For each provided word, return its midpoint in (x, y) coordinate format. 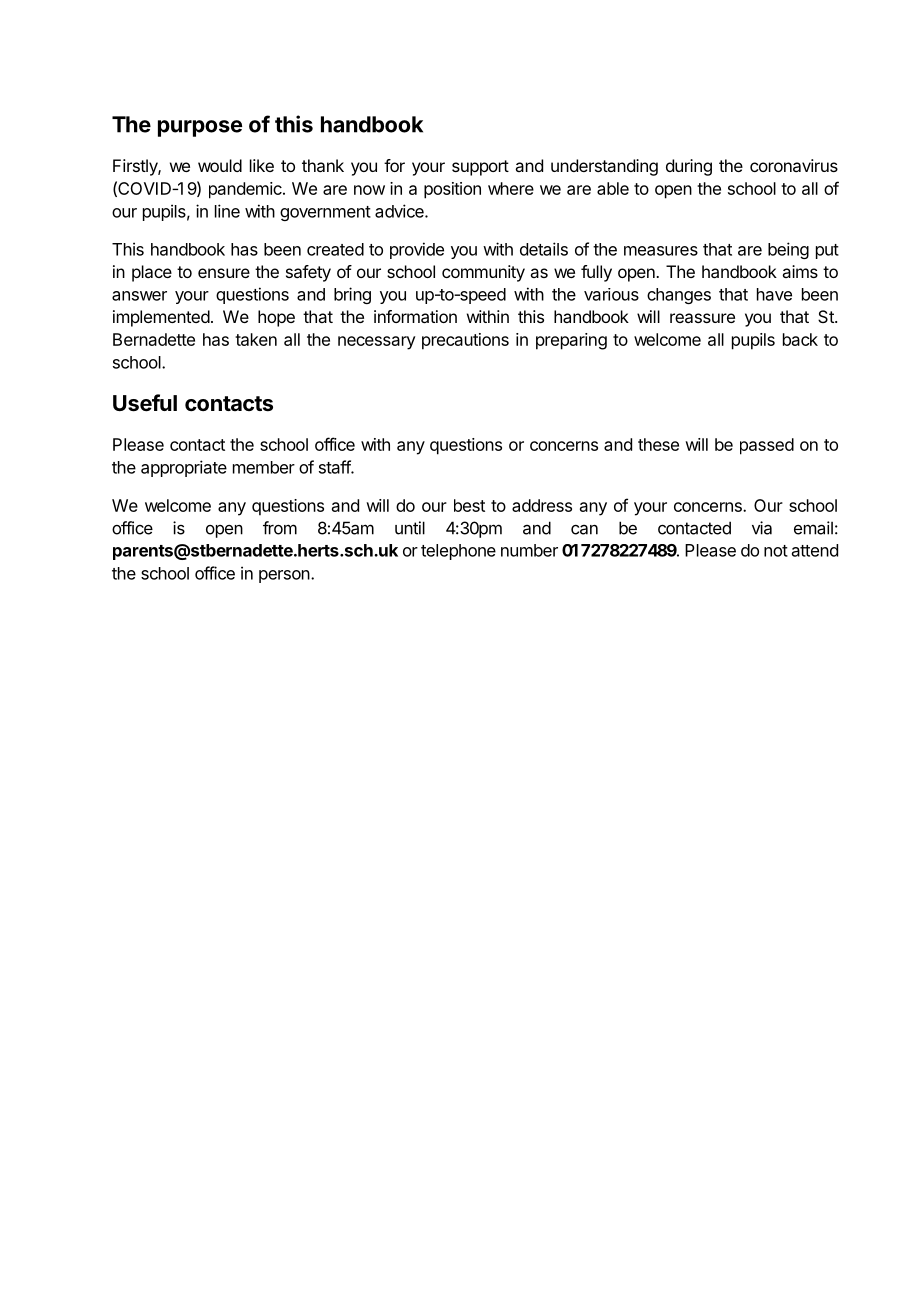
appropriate (184, 468)
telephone (458, 552)
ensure (224, 273)
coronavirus (794, 165)
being (788, 250)
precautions (465, 341)
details (544, 249)
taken (256, 339)
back (800, 339)
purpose (200, 128)
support (480, 168)
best (469, 505)
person (284, 576)
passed (767, 446)
